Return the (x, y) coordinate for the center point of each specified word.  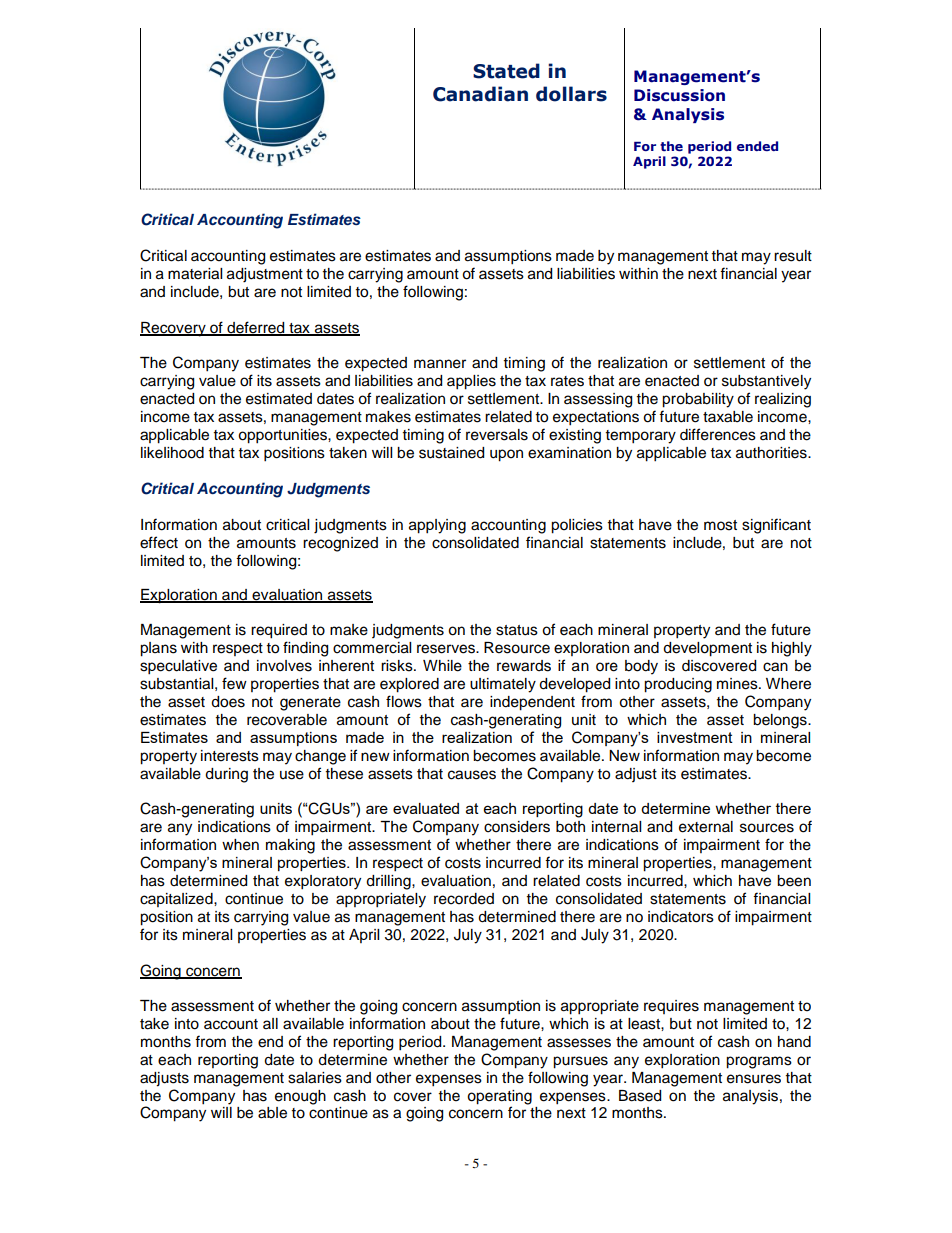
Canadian (480, 94)
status (517, 630)
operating (499, 1097)
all (270, 1023)
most (720, 525)
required (279, 631)
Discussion (679, 95)
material (195, 274)
